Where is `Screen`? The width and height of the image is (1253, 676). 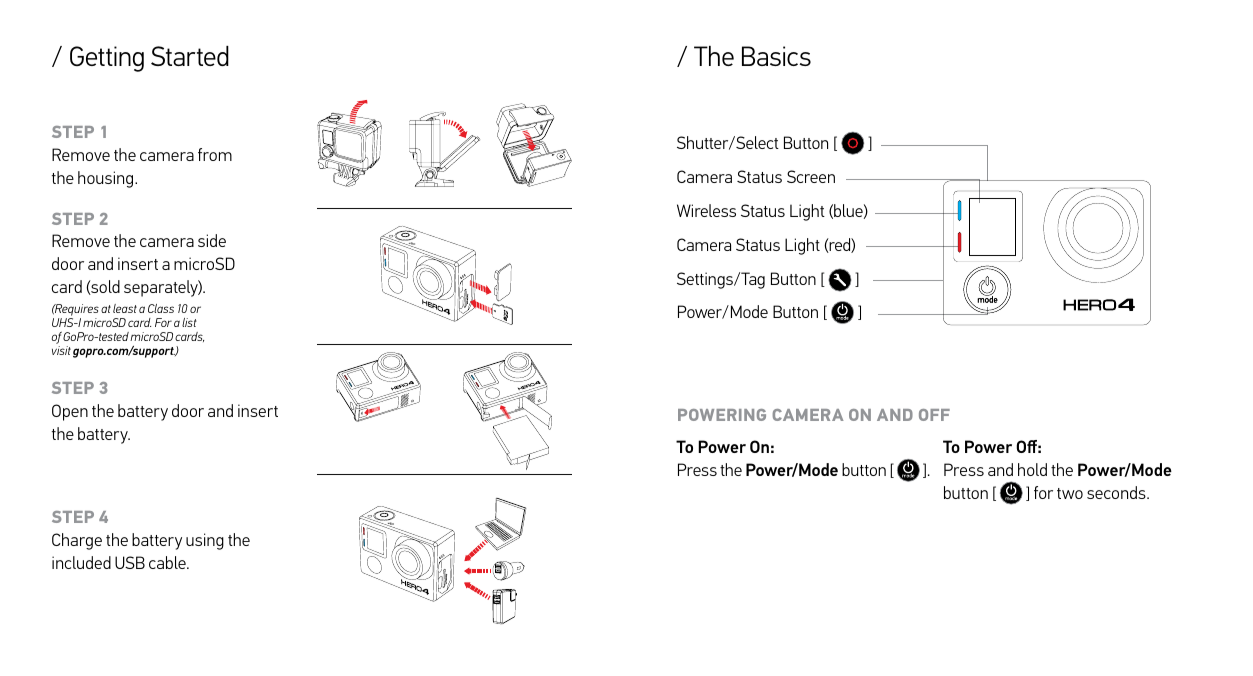 Screen is located at coordinates (811, 176).
